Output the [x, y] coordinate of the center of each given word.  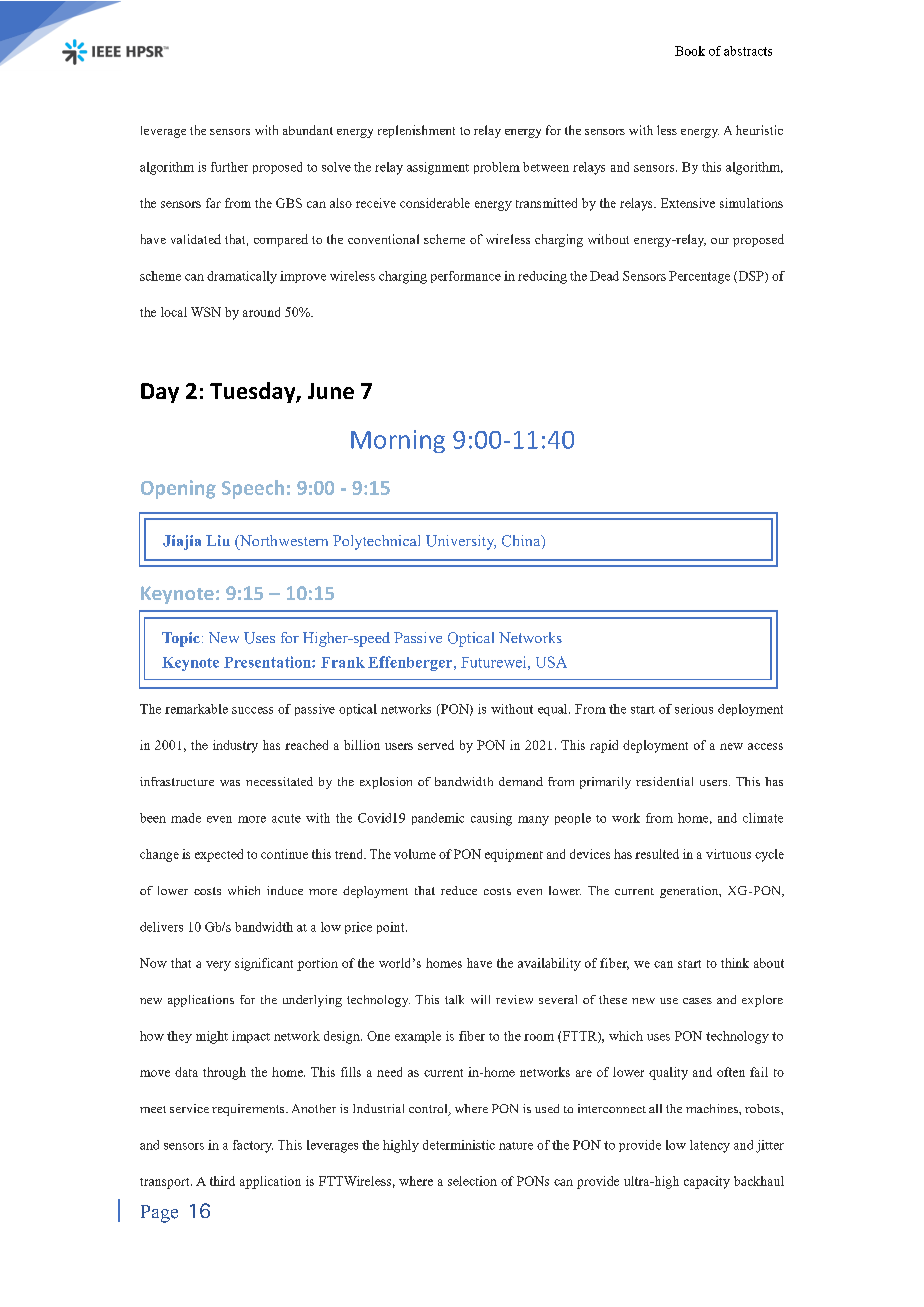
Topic [181, 639]
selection [472, 1181]
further [229, 167]
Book [690, 51]
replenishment [416, 131]
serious [694, 709]
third [222, 1181]
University [461, 542]
